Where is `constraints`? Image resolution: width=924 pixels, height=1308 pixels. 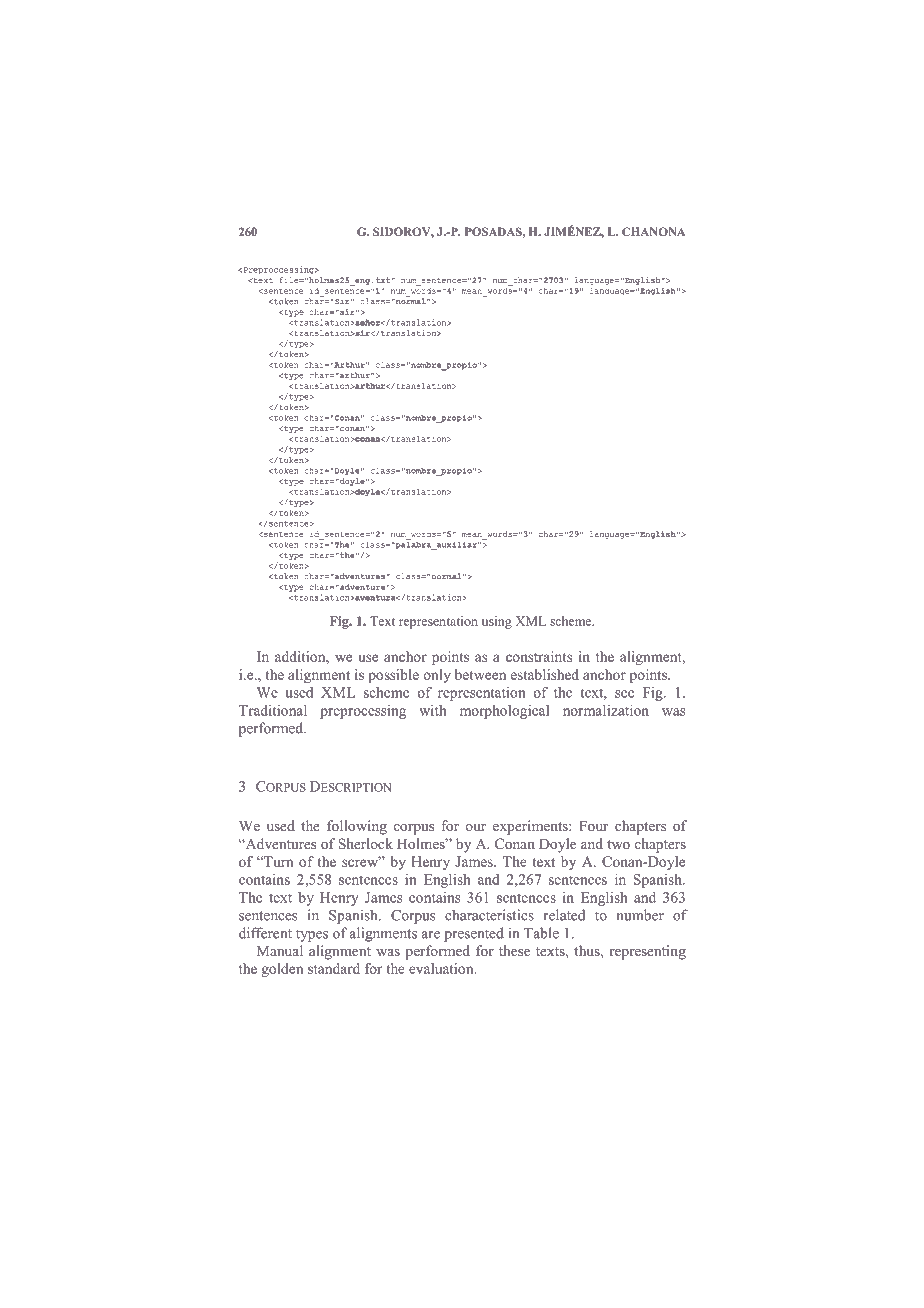 constraints is located at coordinates (539, 656).
